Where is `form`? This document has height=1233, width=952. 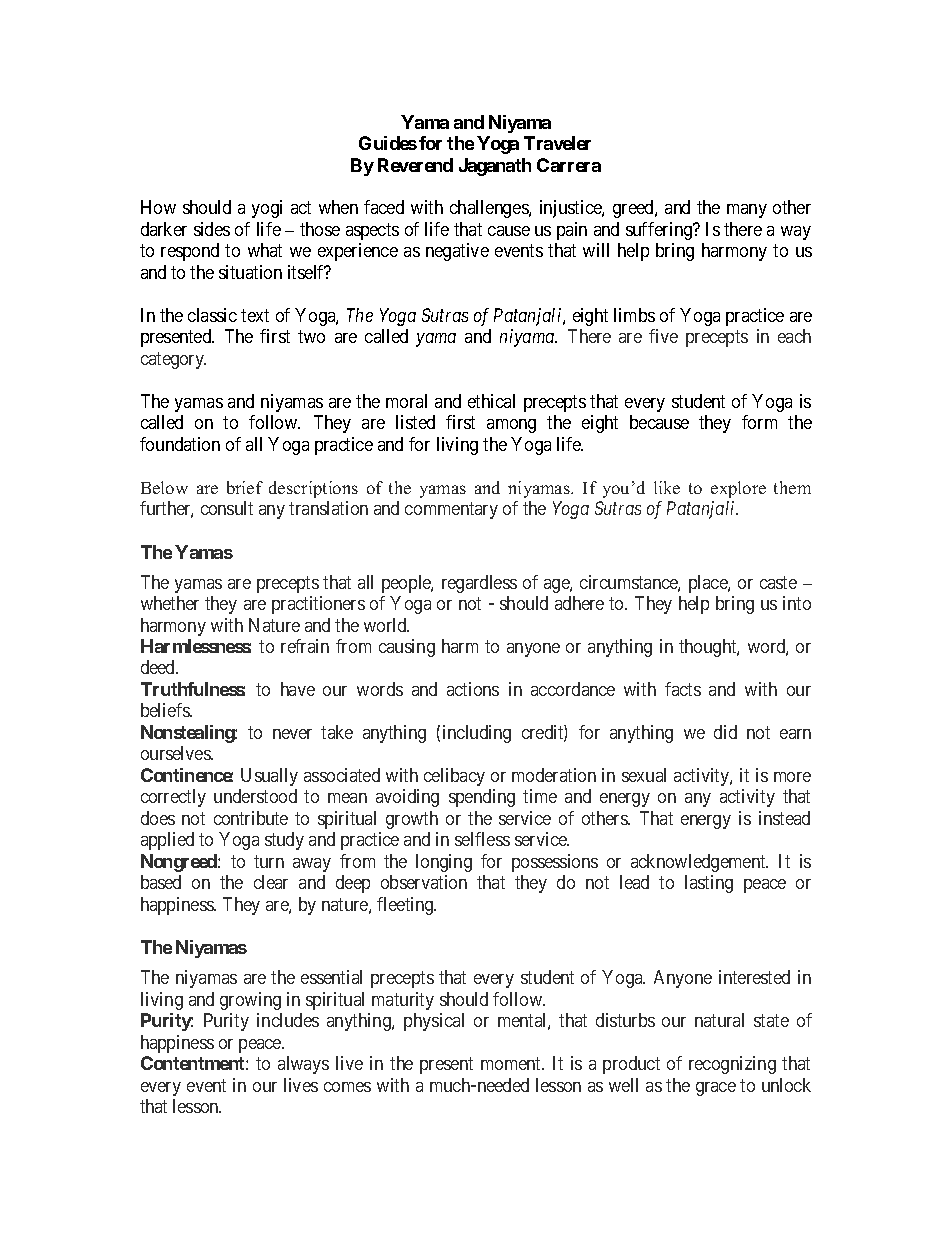
form is located at coordinates (759, 422).
